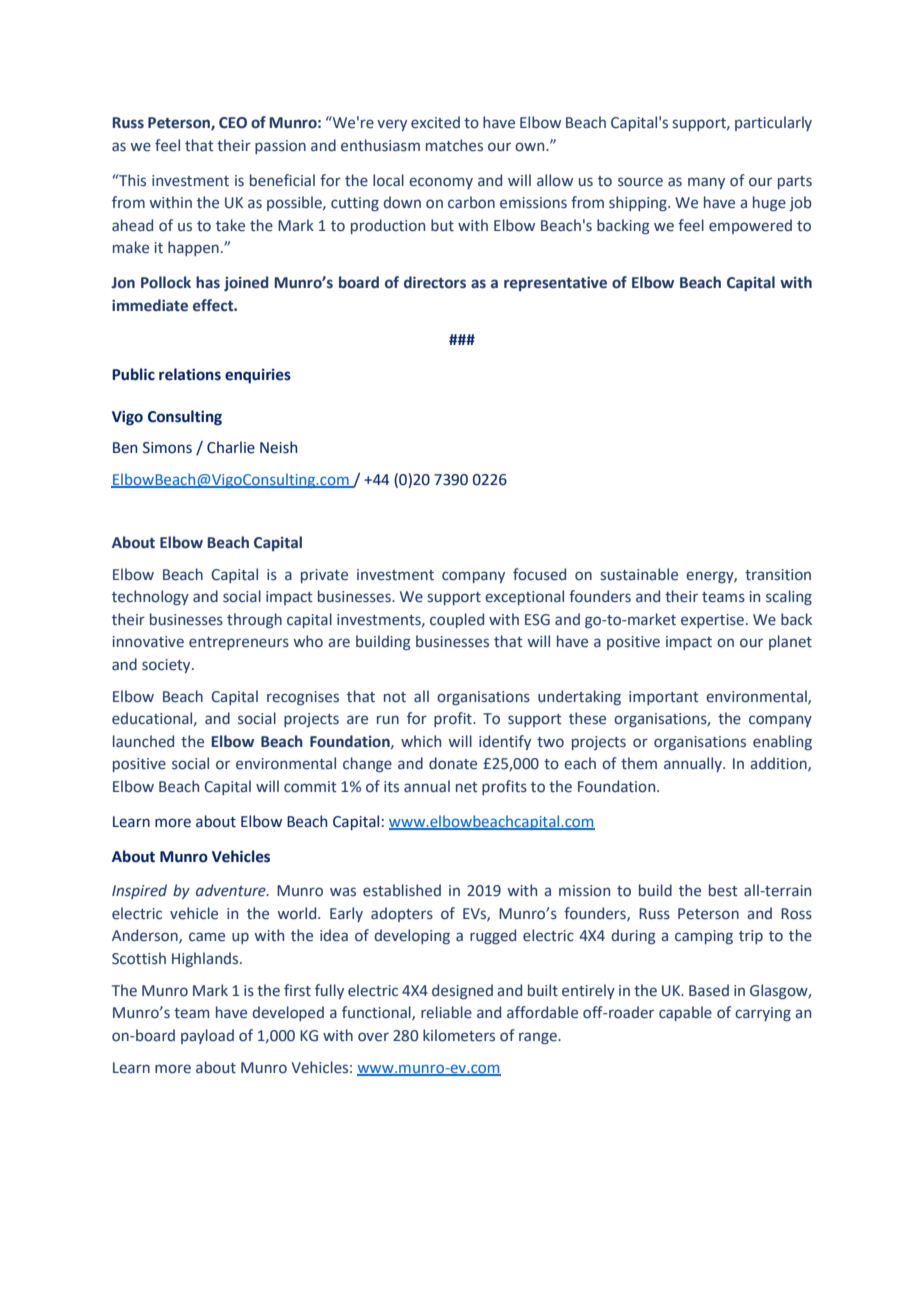 This screenshot has width=924, height=1308. Describe the element at coordinates (778, 575) in the screenshot. I see `transition` at that location.
